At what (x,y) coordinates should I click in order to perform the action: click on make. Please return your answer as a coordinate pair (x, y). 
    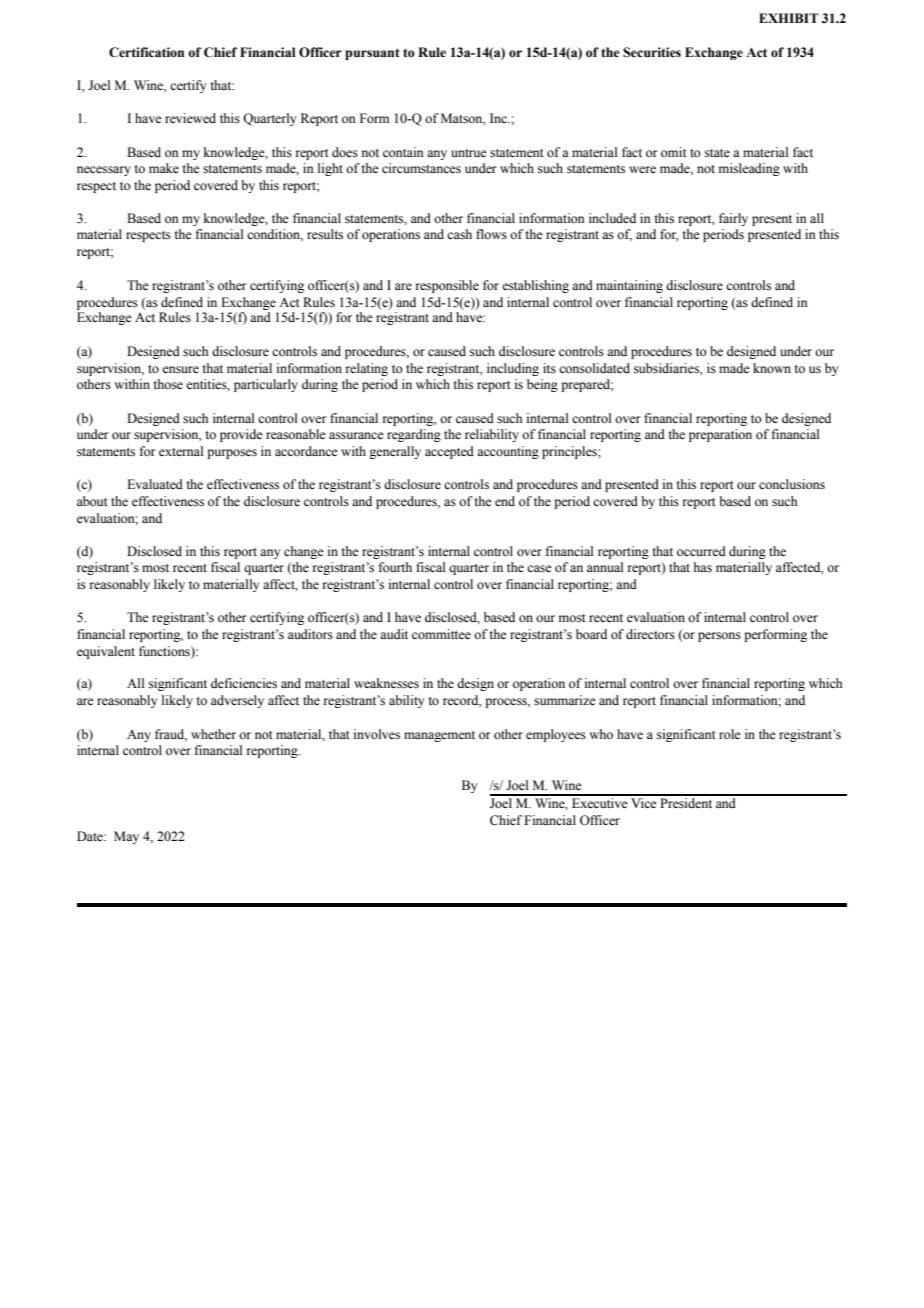
    Looking at the image, I should click on (164, 168).
